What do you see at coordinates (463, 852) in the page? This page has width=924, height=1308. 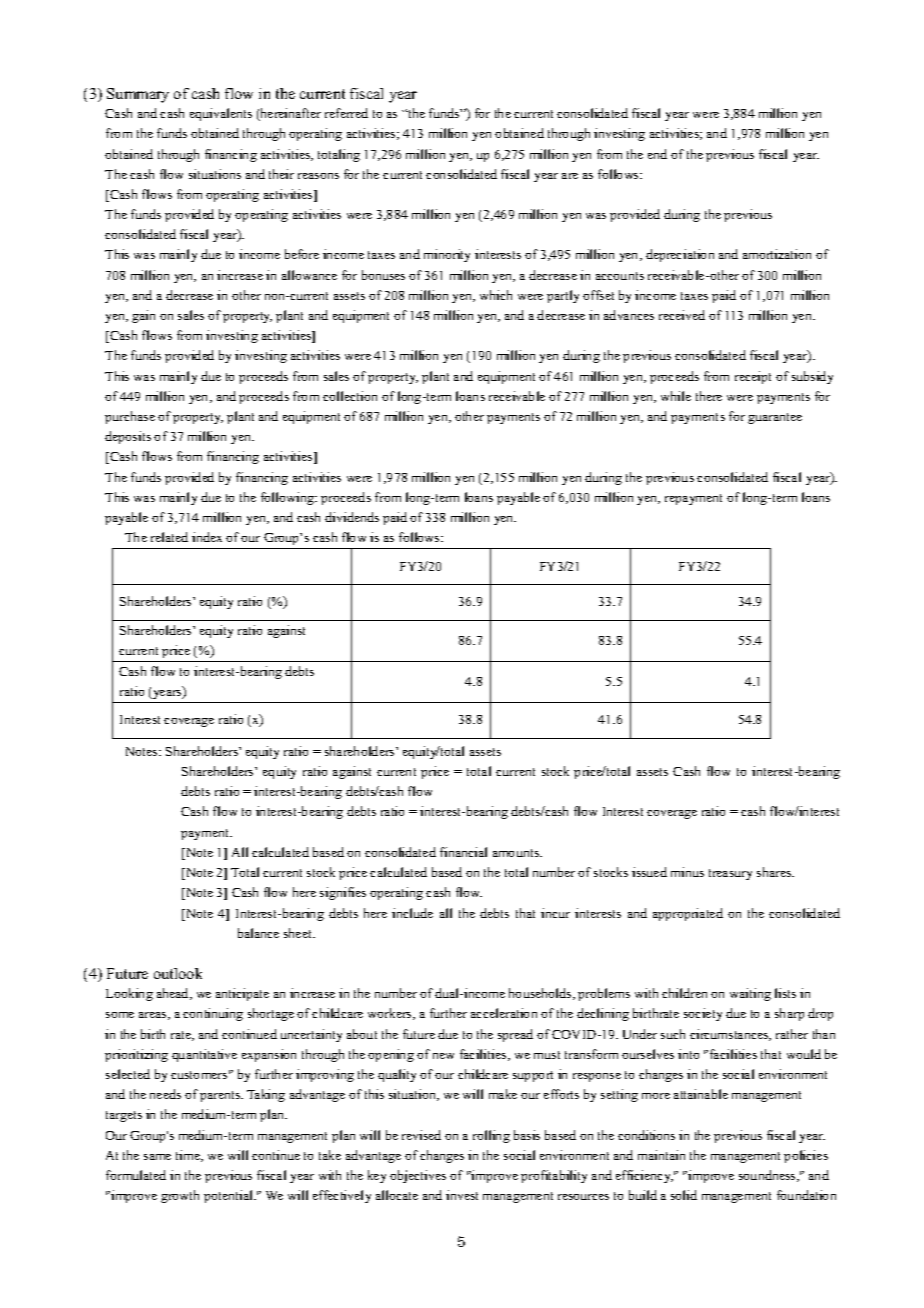 I see `financial` at bounding box center [463, 852].
